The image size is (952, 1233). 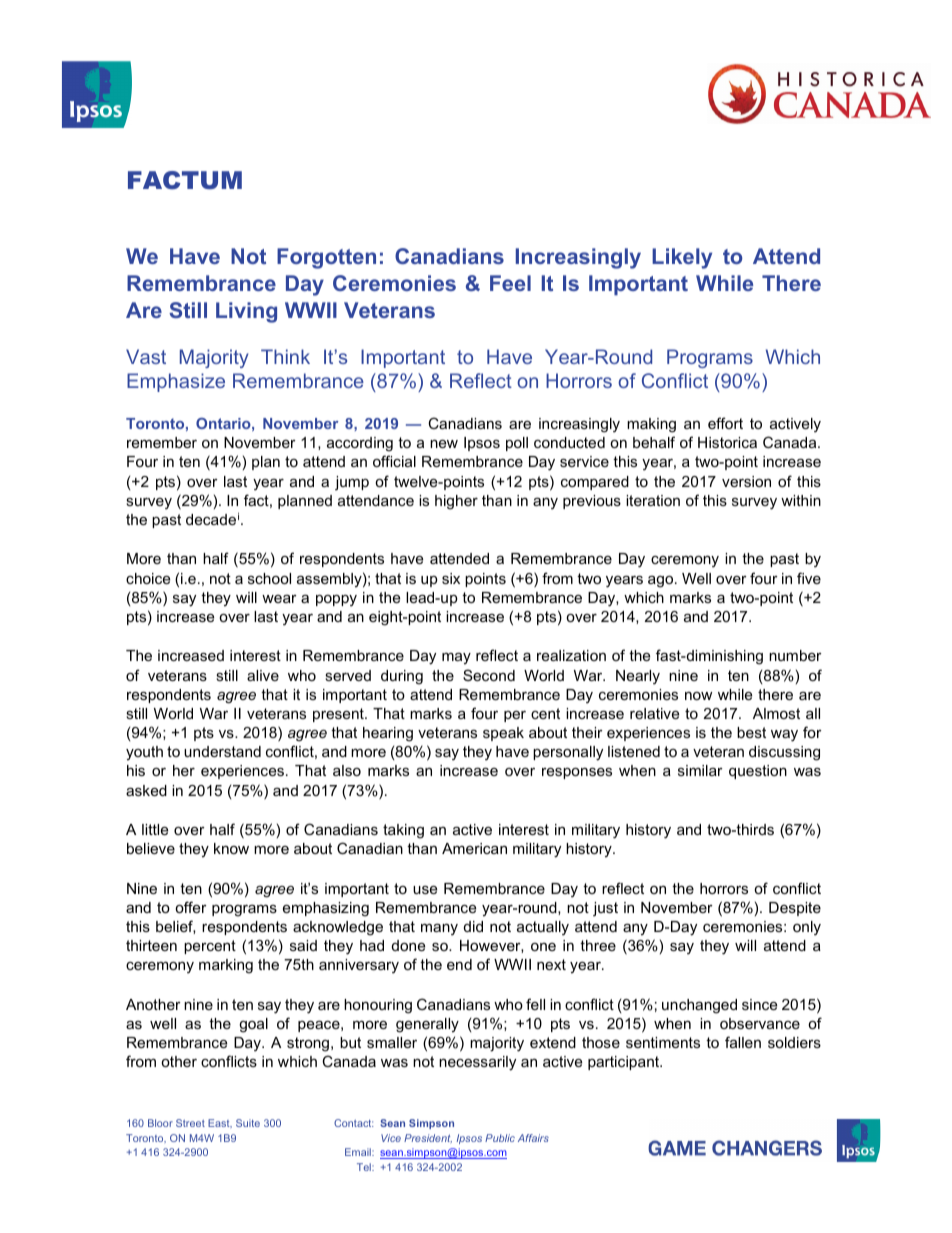 I want to click on Suite, so click(x=248, y=1123).
